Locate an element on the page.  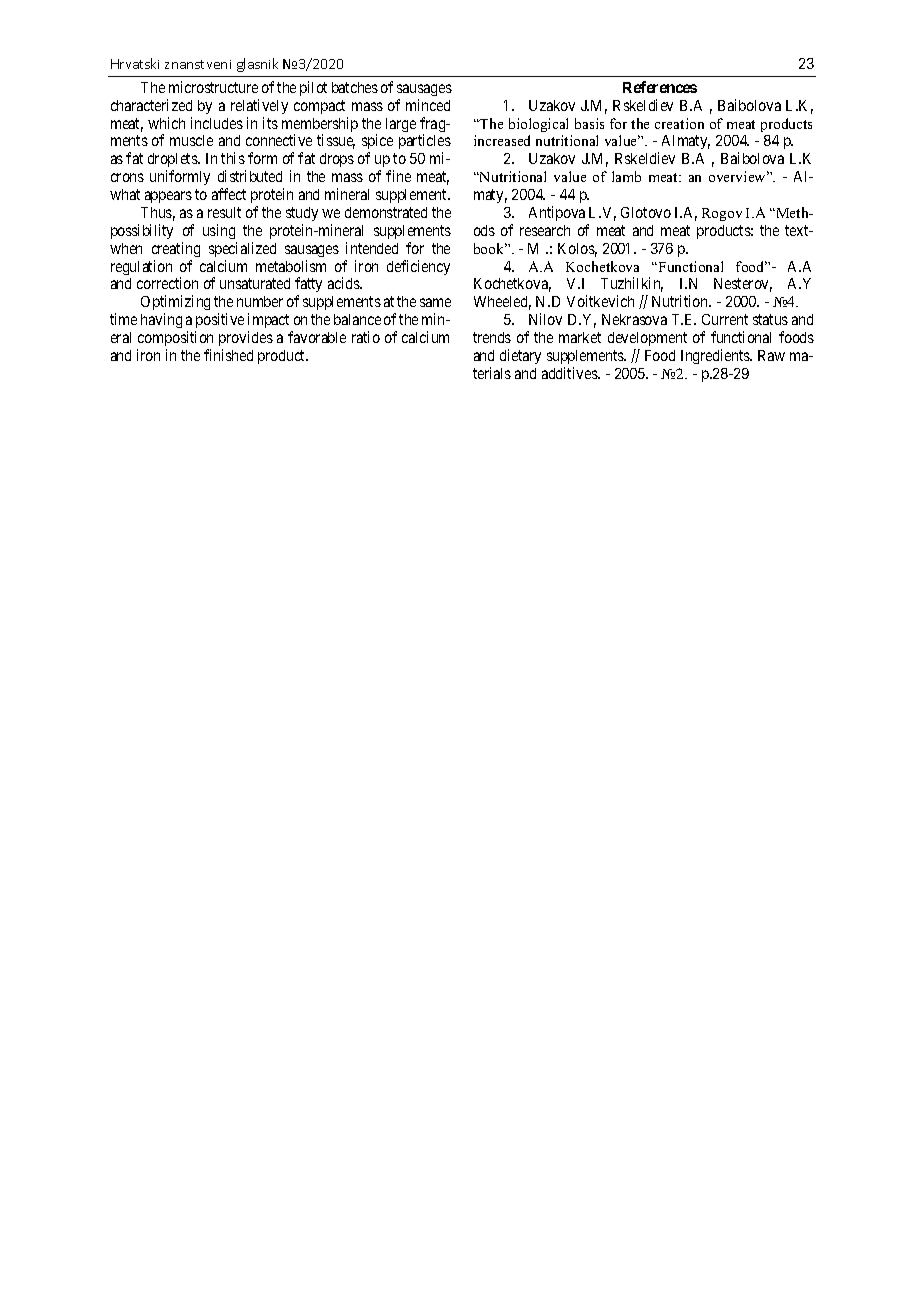
droplets is located at coordinates (173, 162).
